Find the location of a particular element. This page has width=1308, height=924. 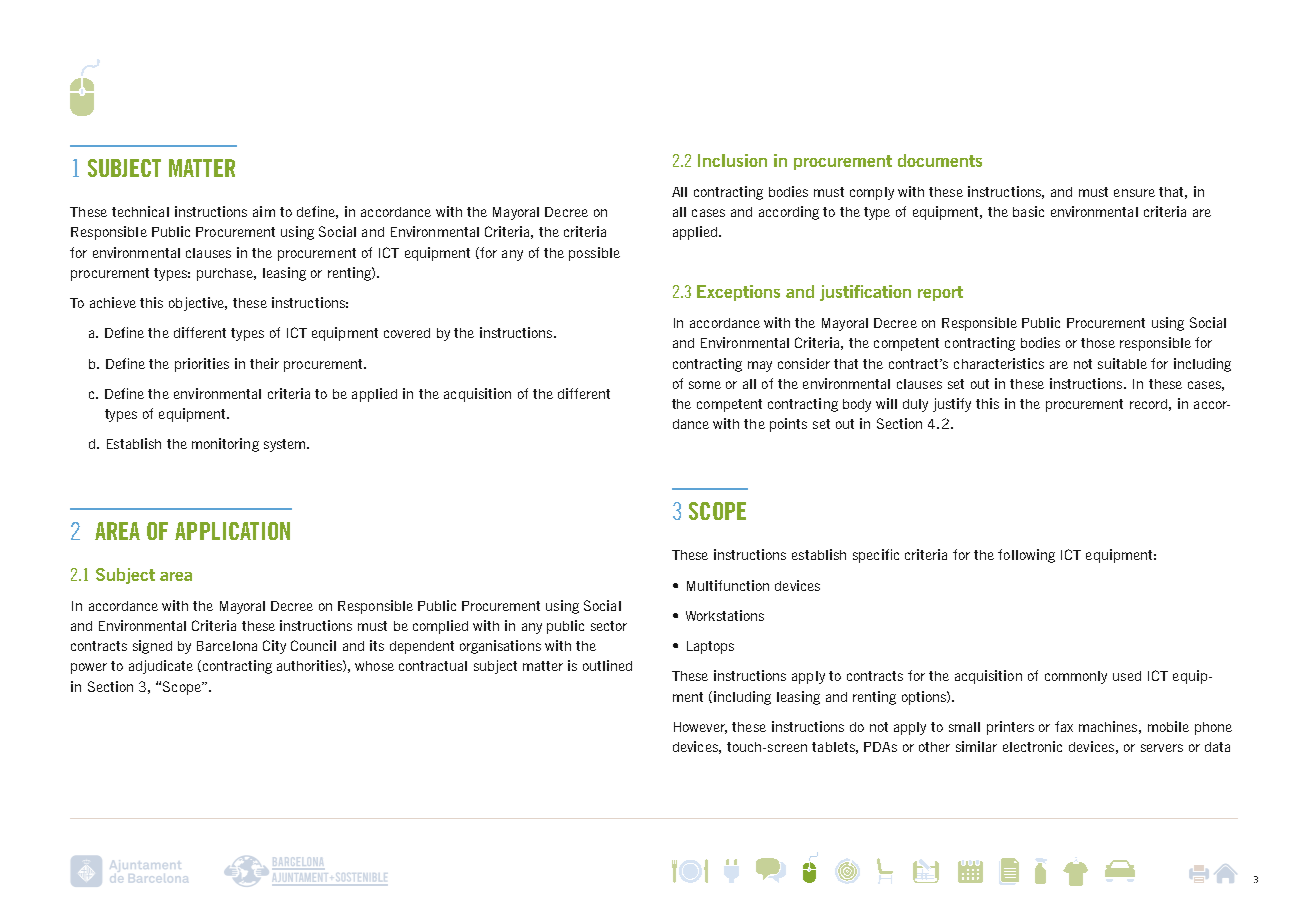

adjudicate is located at coordinates (161, 667).
